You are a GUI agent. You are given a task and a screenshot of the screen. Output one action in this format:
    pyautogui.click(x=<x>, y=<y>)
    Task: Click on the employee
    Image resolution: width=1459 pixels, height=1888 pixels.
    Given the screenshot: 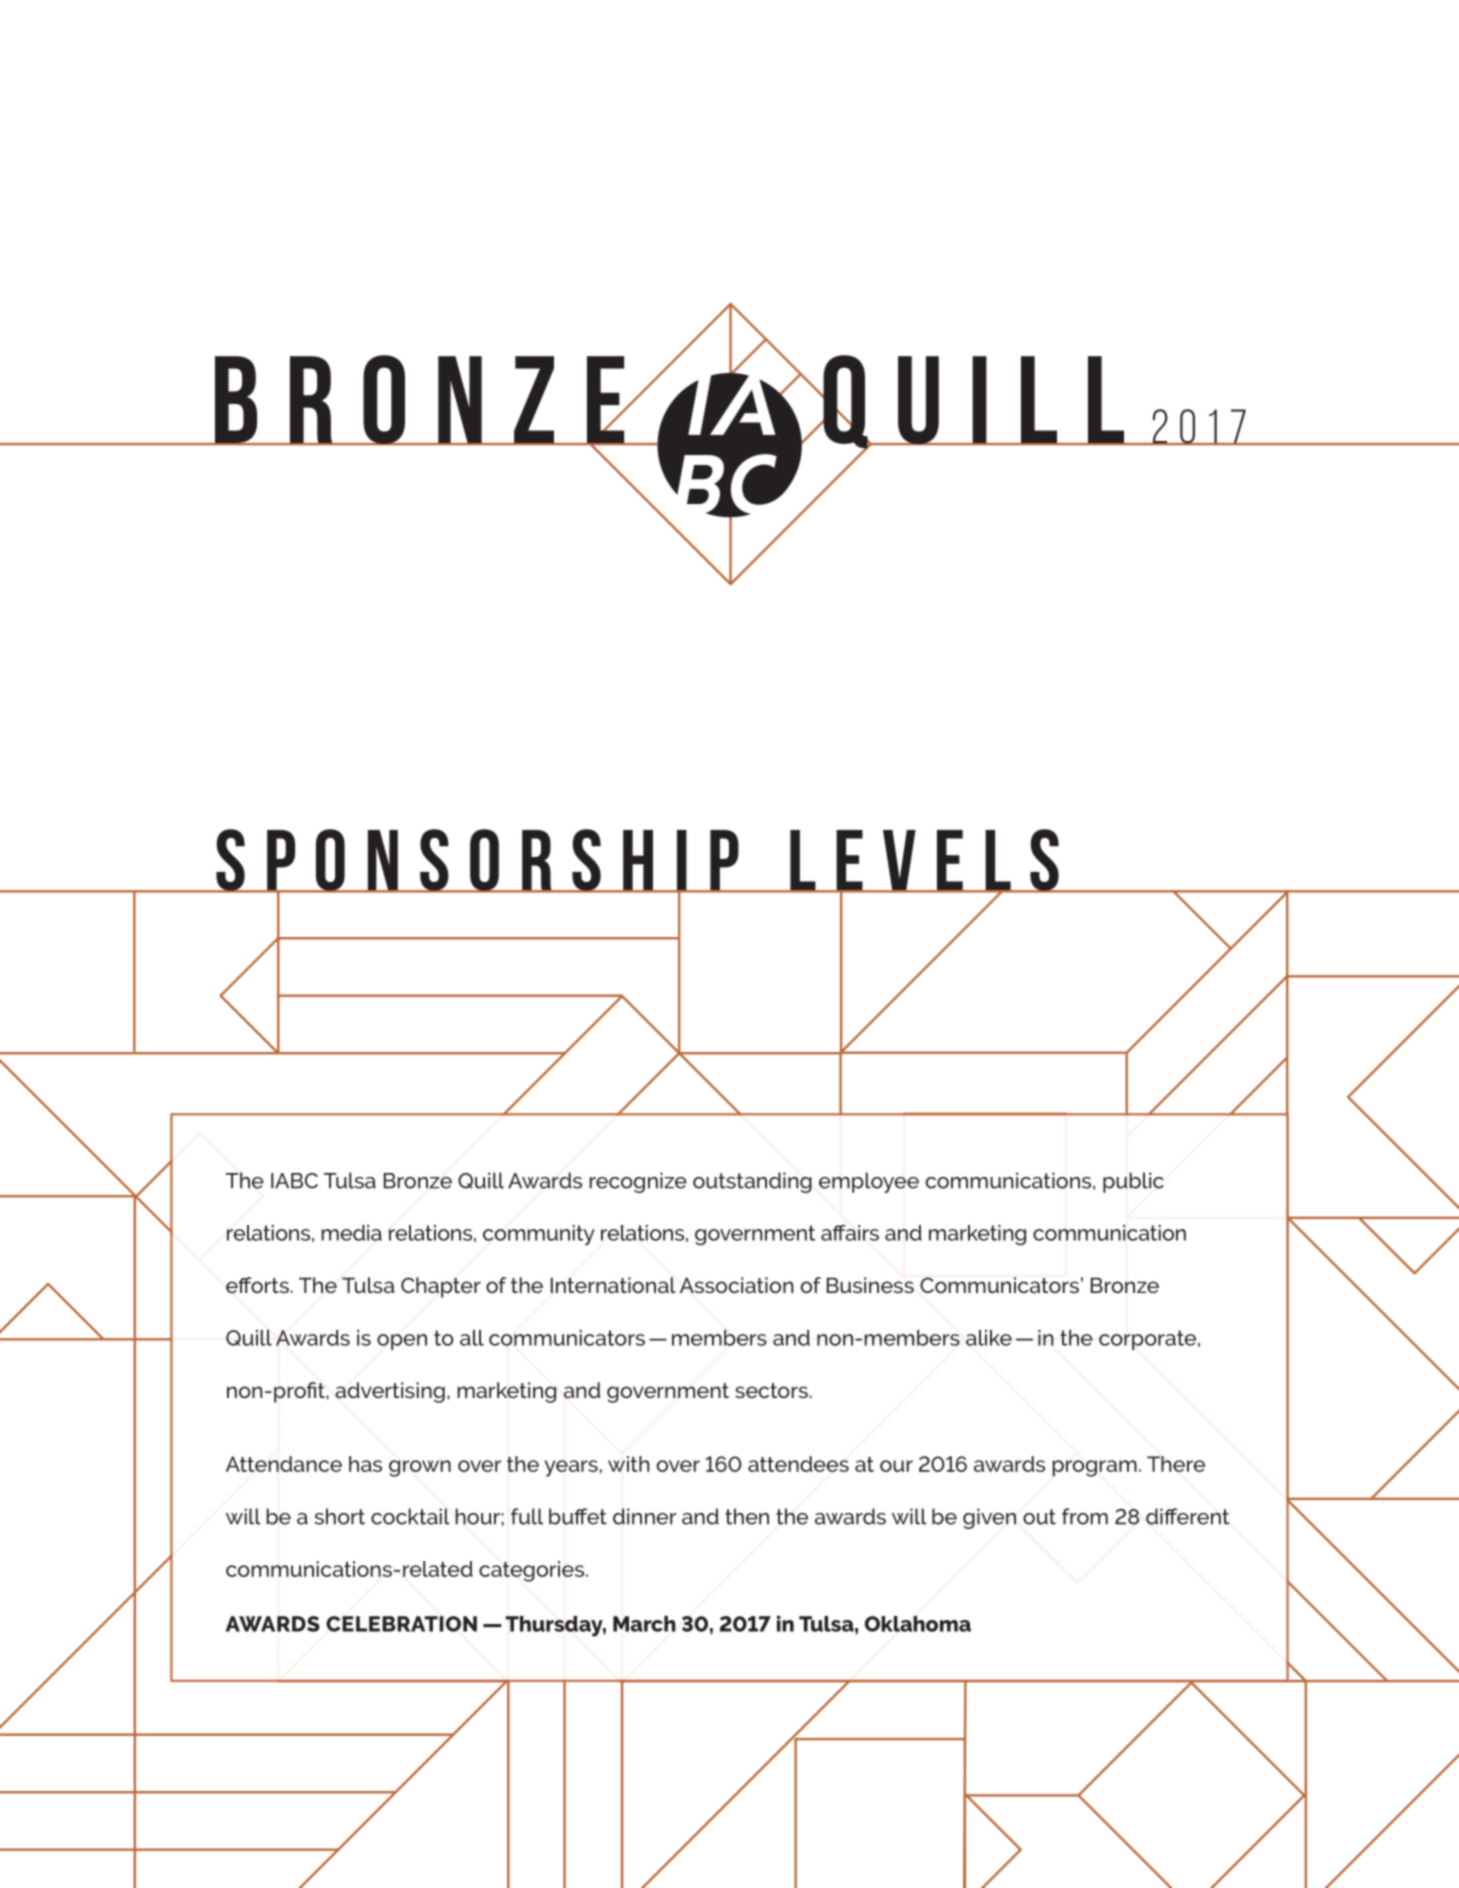 What is the action you would take?
    pyautogui.click(x=869, y=1182)
